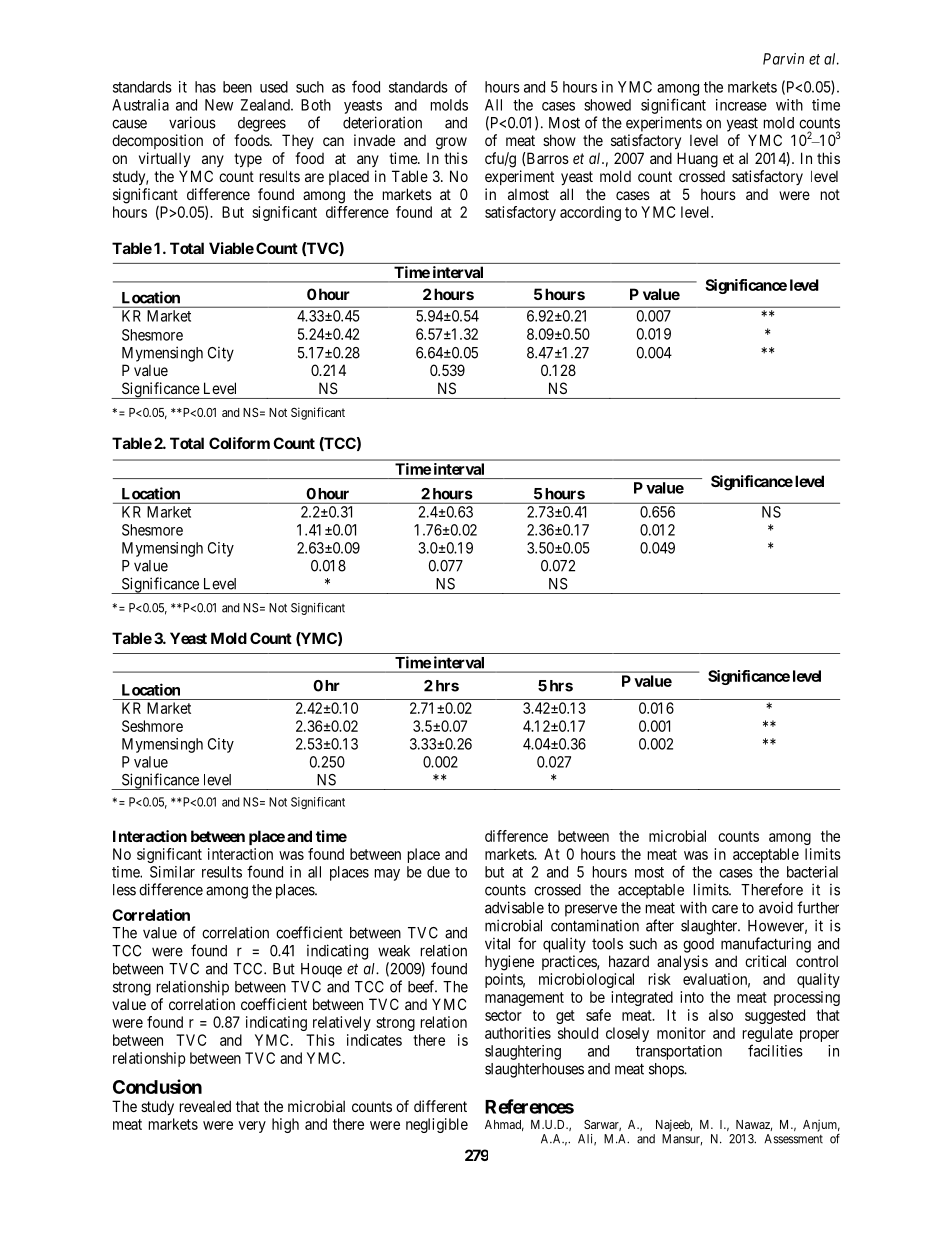  I want to click on grow, so click(451, 143).
